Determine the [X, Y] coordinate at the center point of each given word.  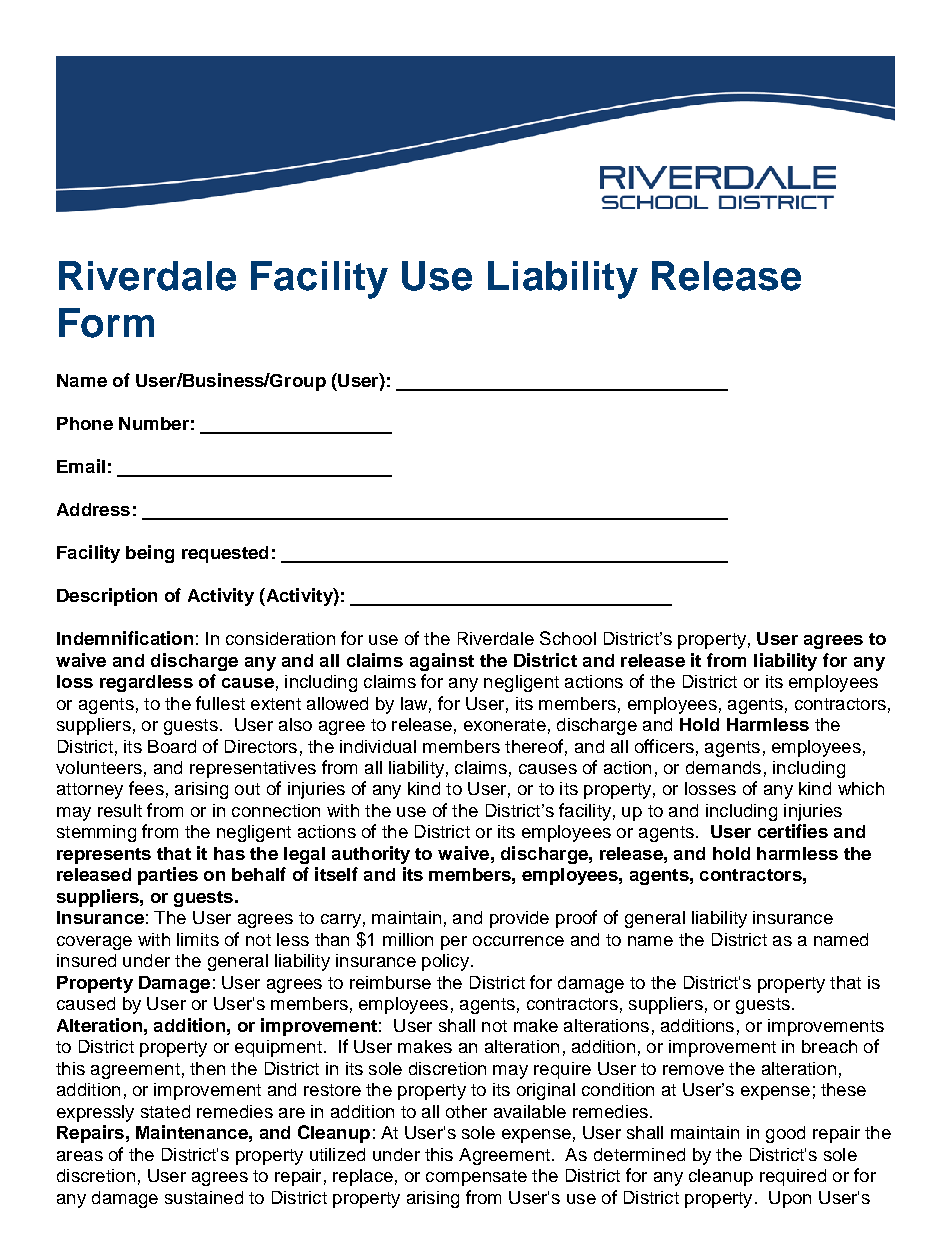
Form [106, 323]
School [568, 638]
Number [154, 423]
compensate [476, 1178]
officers [664, 746]
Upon [790, 1199]
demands [723, 767]
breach [829, 1046]
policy [445, 962]
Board [172, 746]
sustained [204, 1197]
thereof [534, 746]
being [150, 554]
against [442, 662]
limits [198, 939]
